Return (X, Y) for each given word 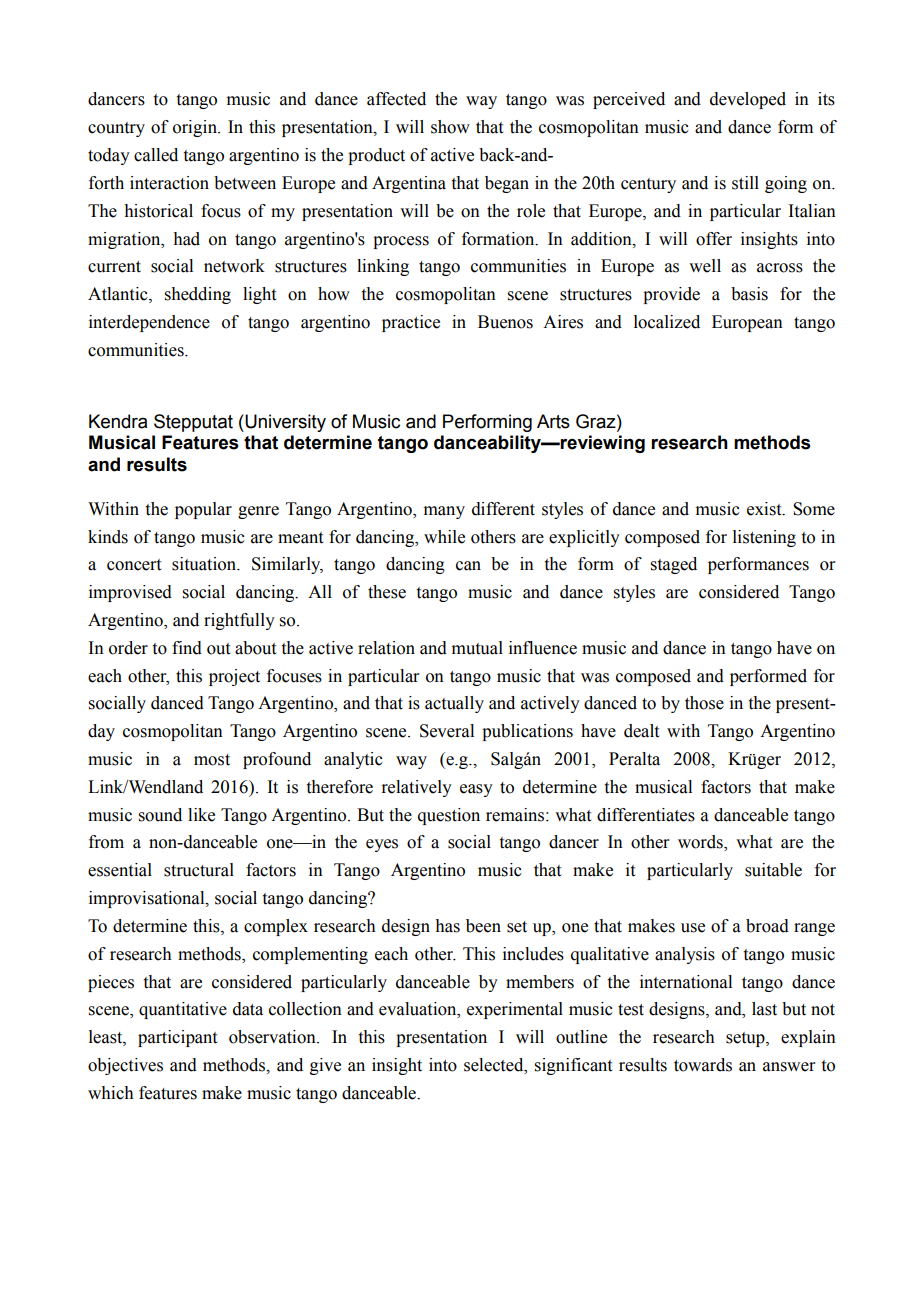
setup (746, 1039)
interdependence (149, 323)
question (449, 816)
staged (674, 565)
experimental (515, 1010)
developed (748, 100)
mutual (477, 648)
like (201, 815)
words (701, 843)
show (450, 127)
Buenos (505, 322)
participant (177, 1038)
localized (667, 322)
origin (196, 128)
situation (205, 564)
